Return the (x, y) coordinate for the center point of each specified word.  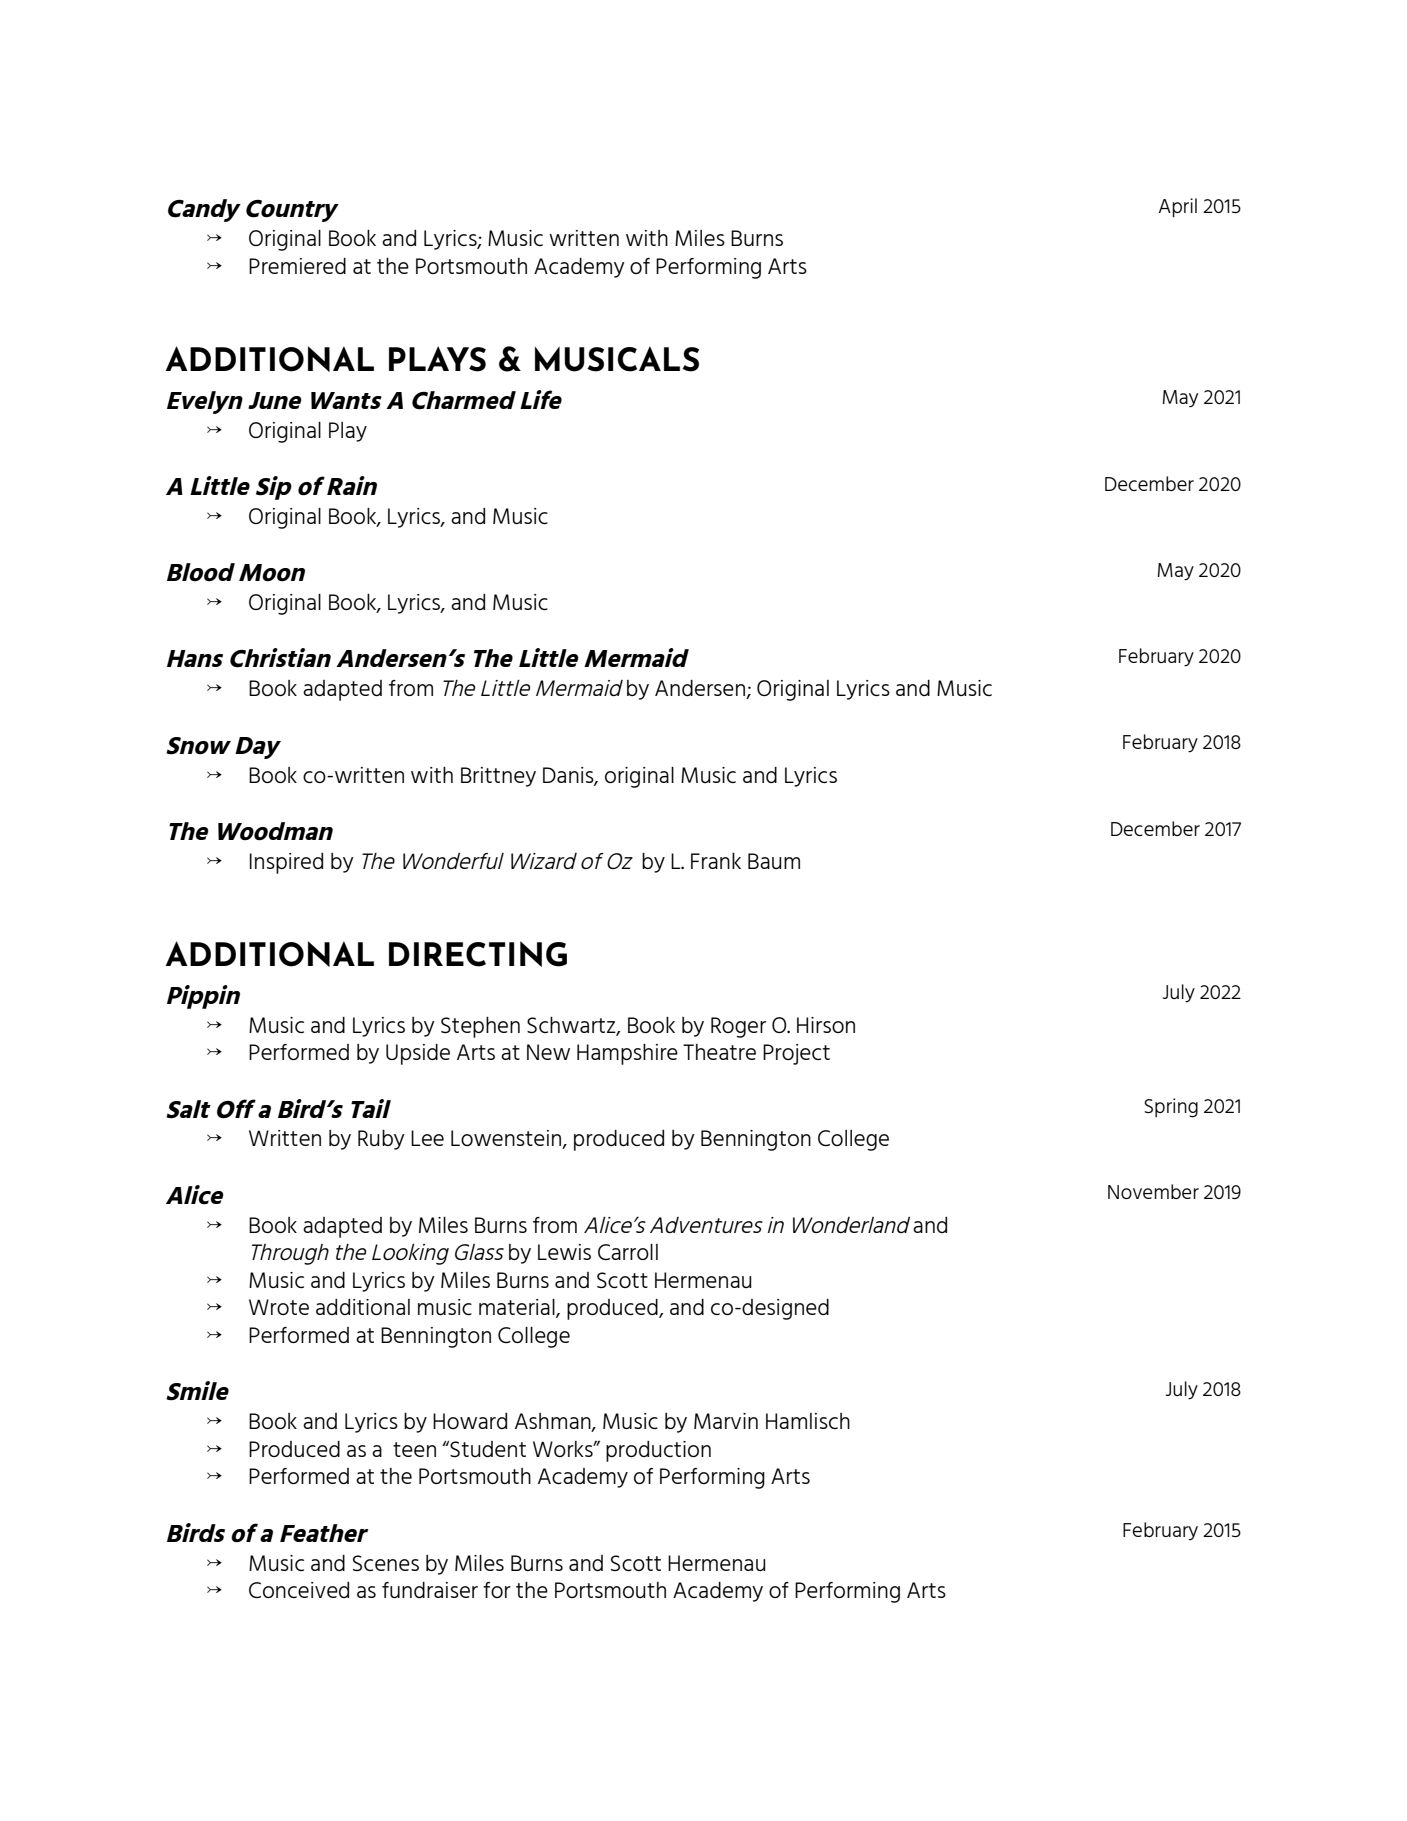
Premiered (297, 266)
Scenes (386, 1563)
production (658, 1451)
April (1178, 208)
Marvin (726, 1421)
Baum (774, 861)
